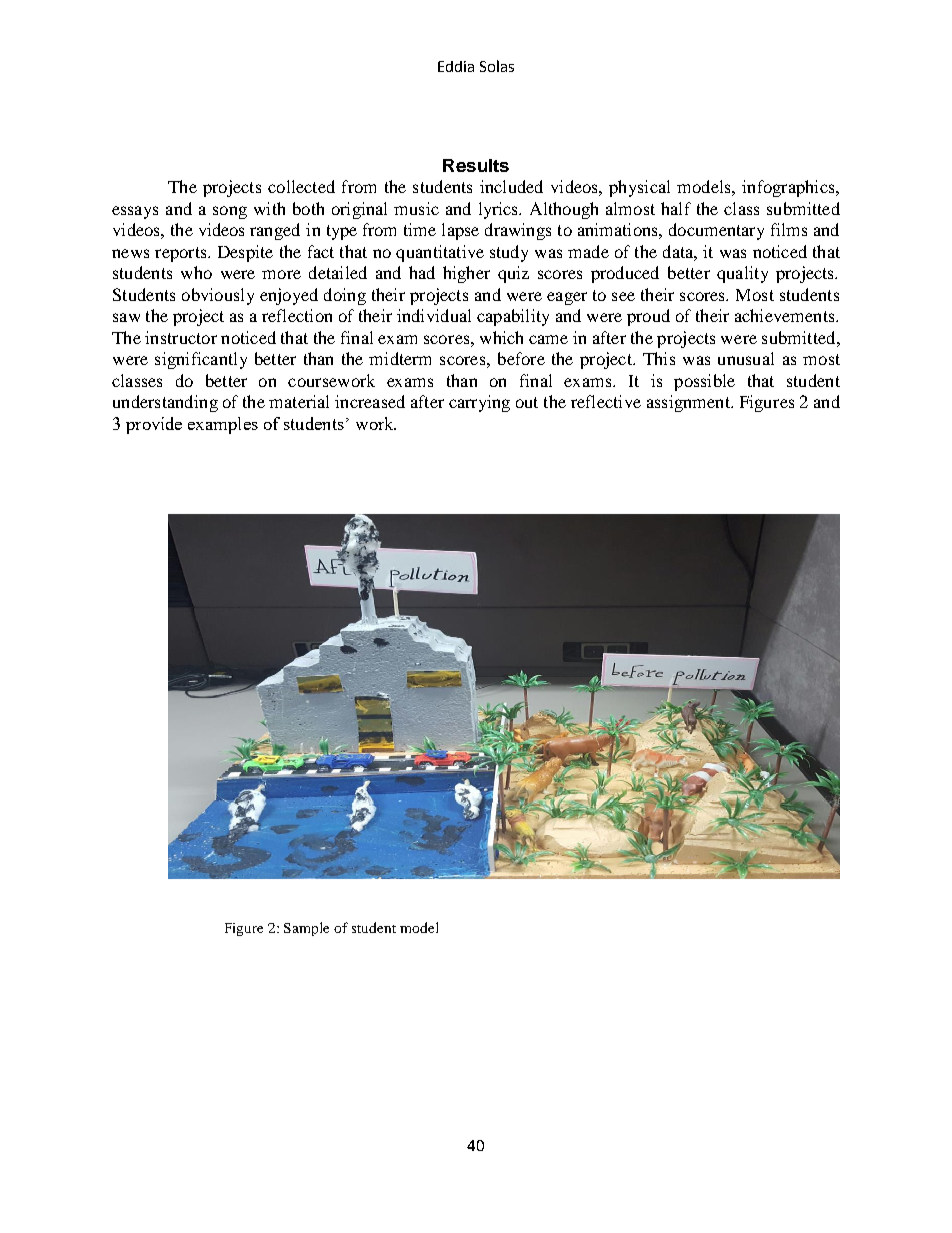  What do you see at coordinates (154, 425) in the document?
I see `provide` at bounding box center [154, 425].
